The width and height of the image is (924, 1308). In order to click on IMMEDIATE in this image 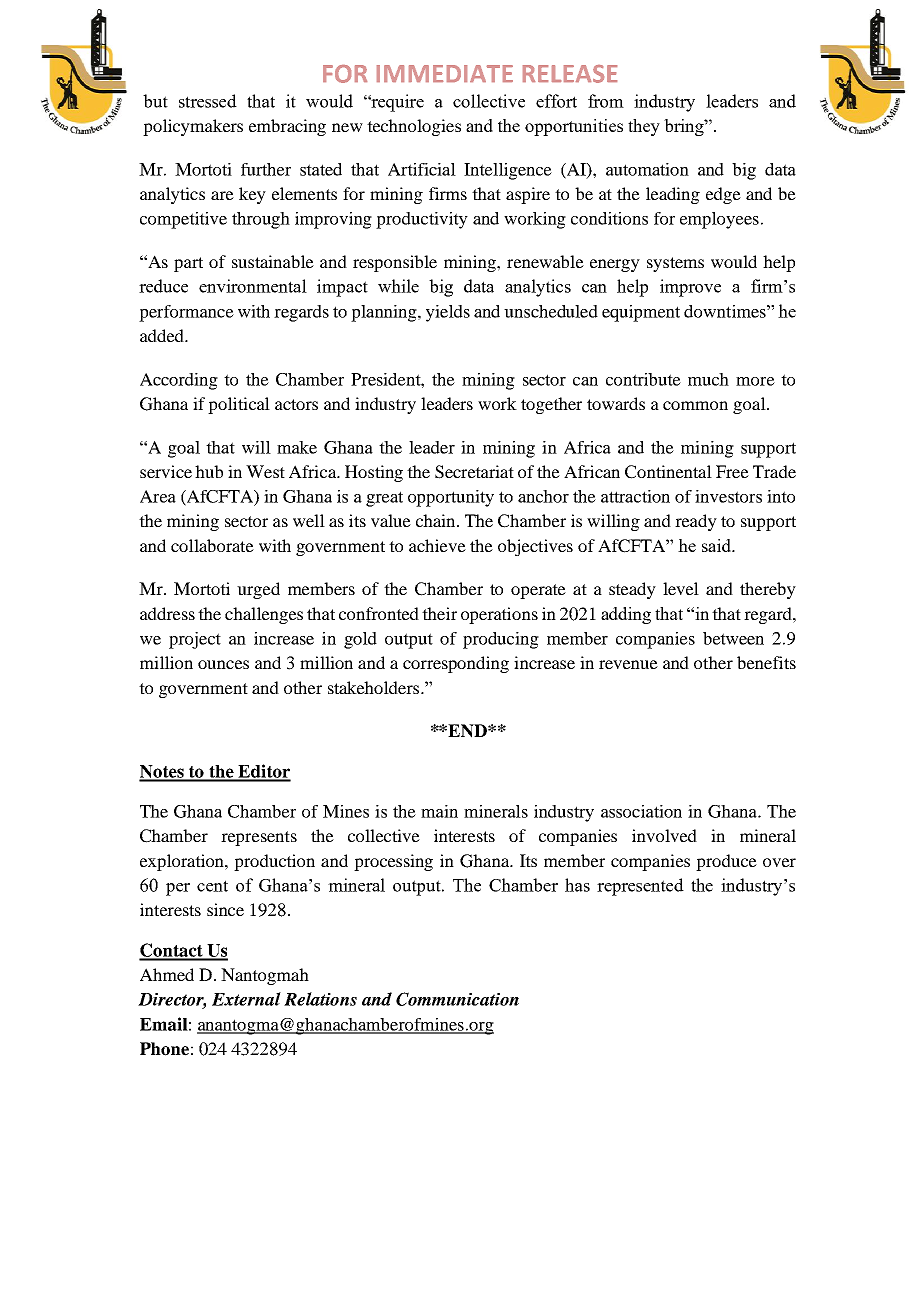, I will do `click(445, 73)`.
